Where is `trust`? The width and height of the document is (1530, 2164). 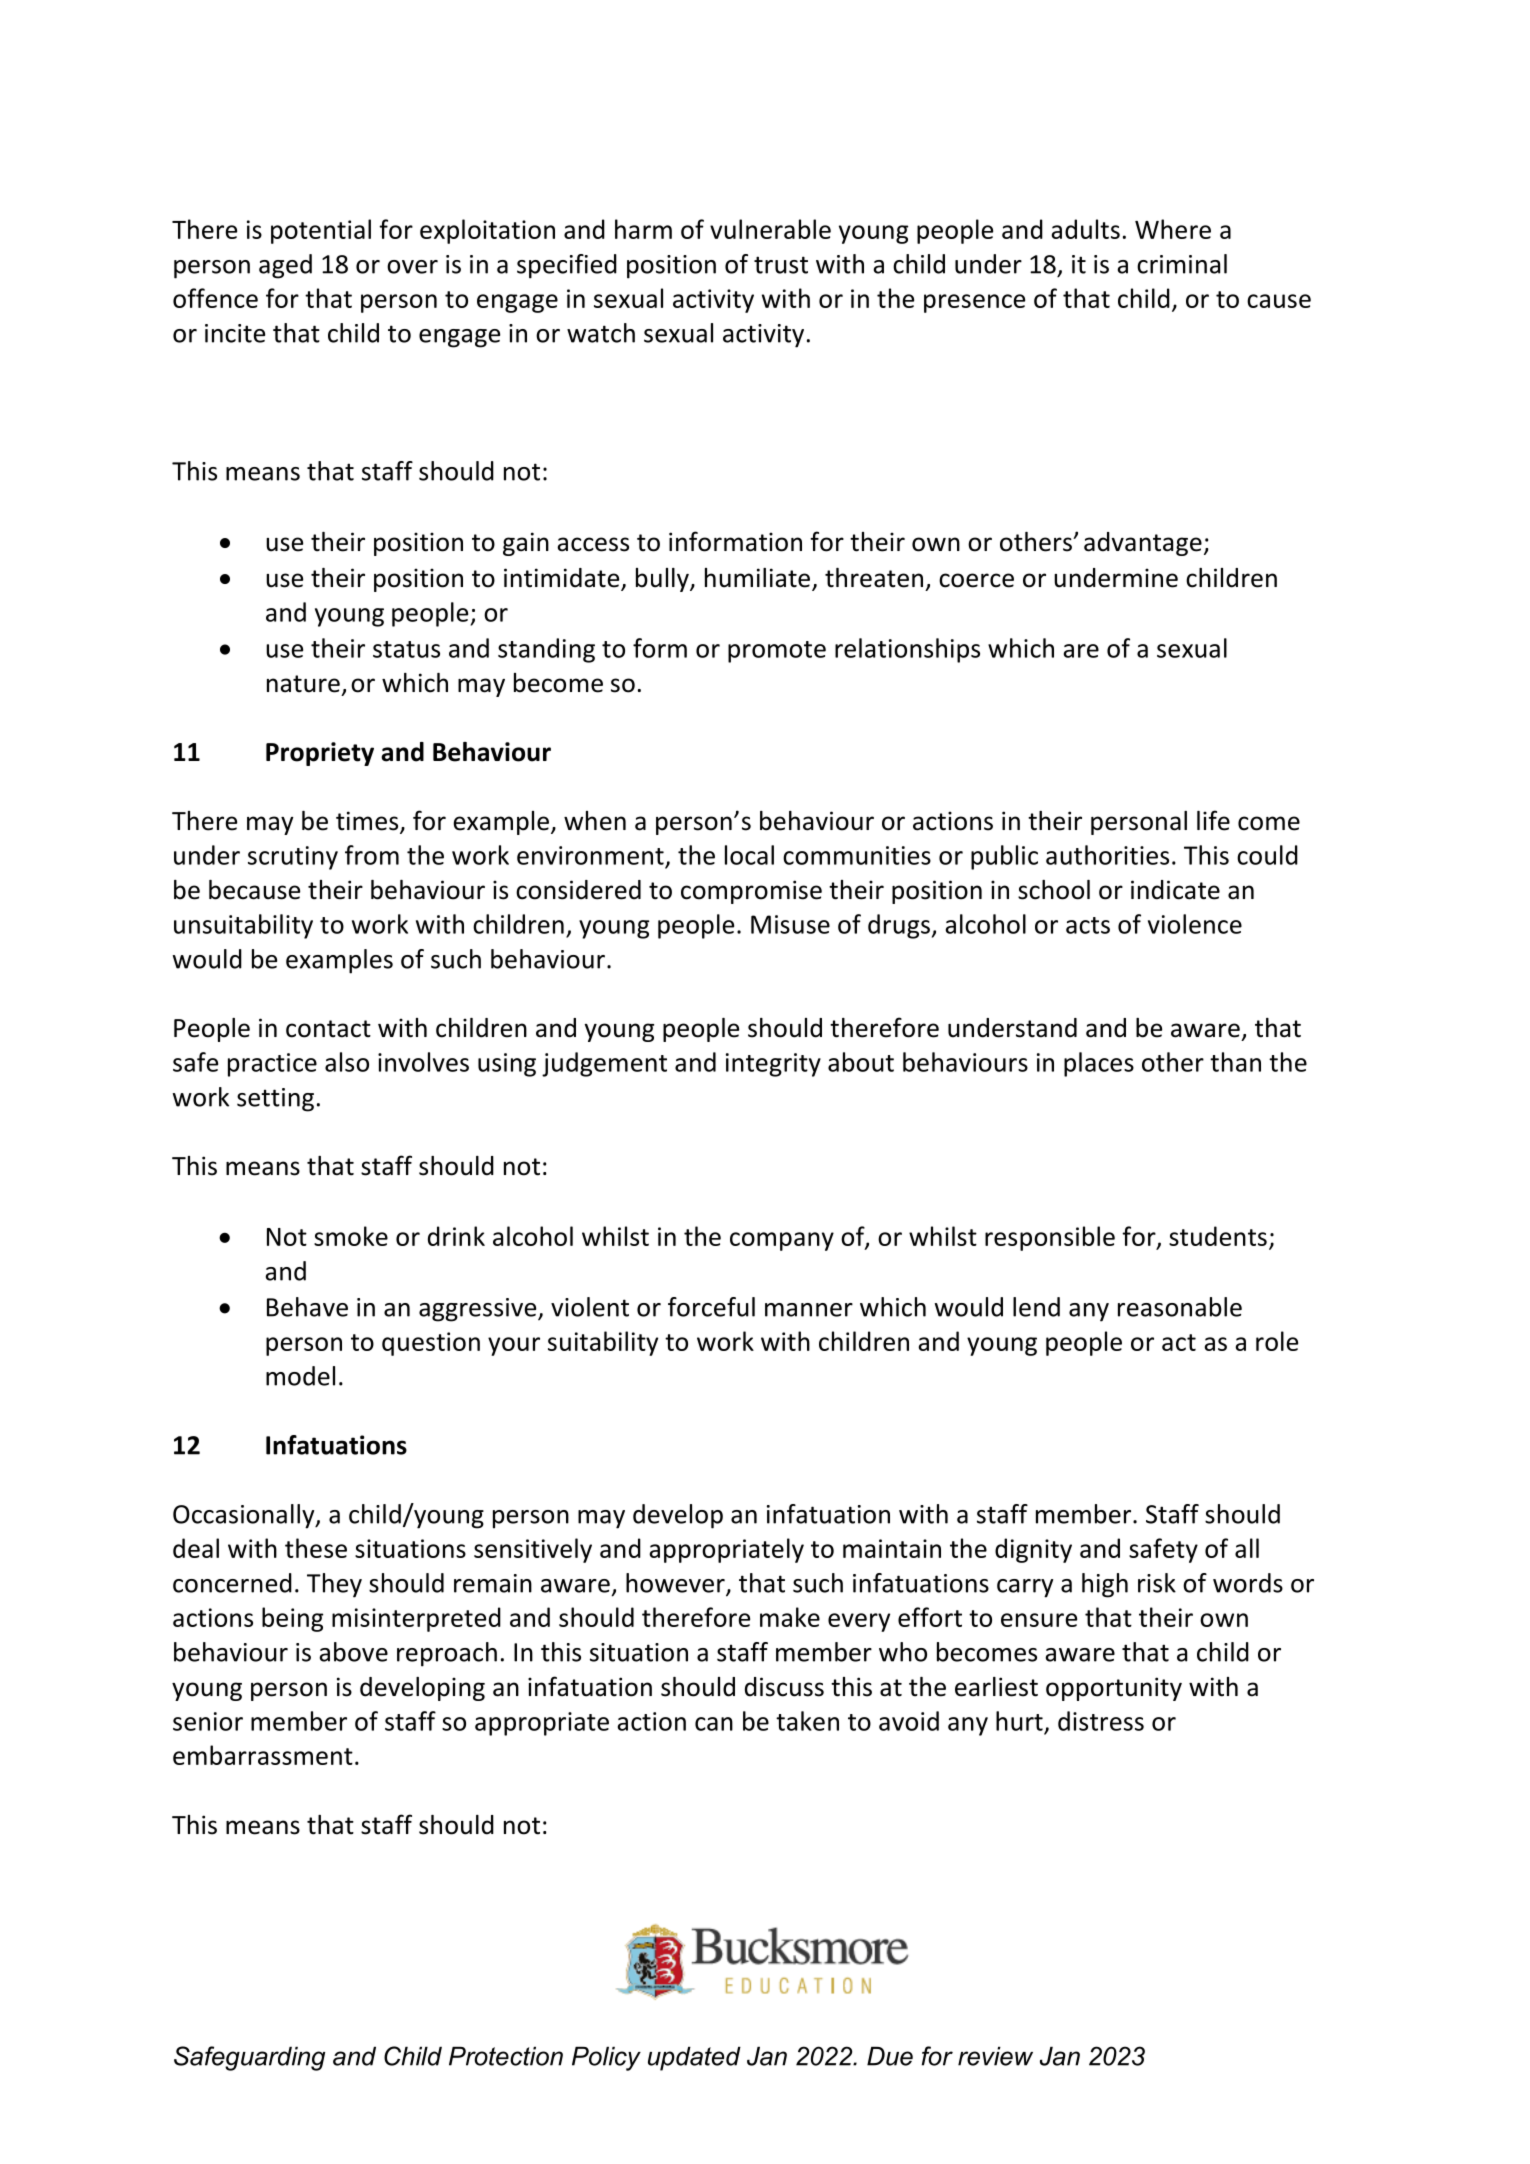
trust is located at coordinates (781, 265).
